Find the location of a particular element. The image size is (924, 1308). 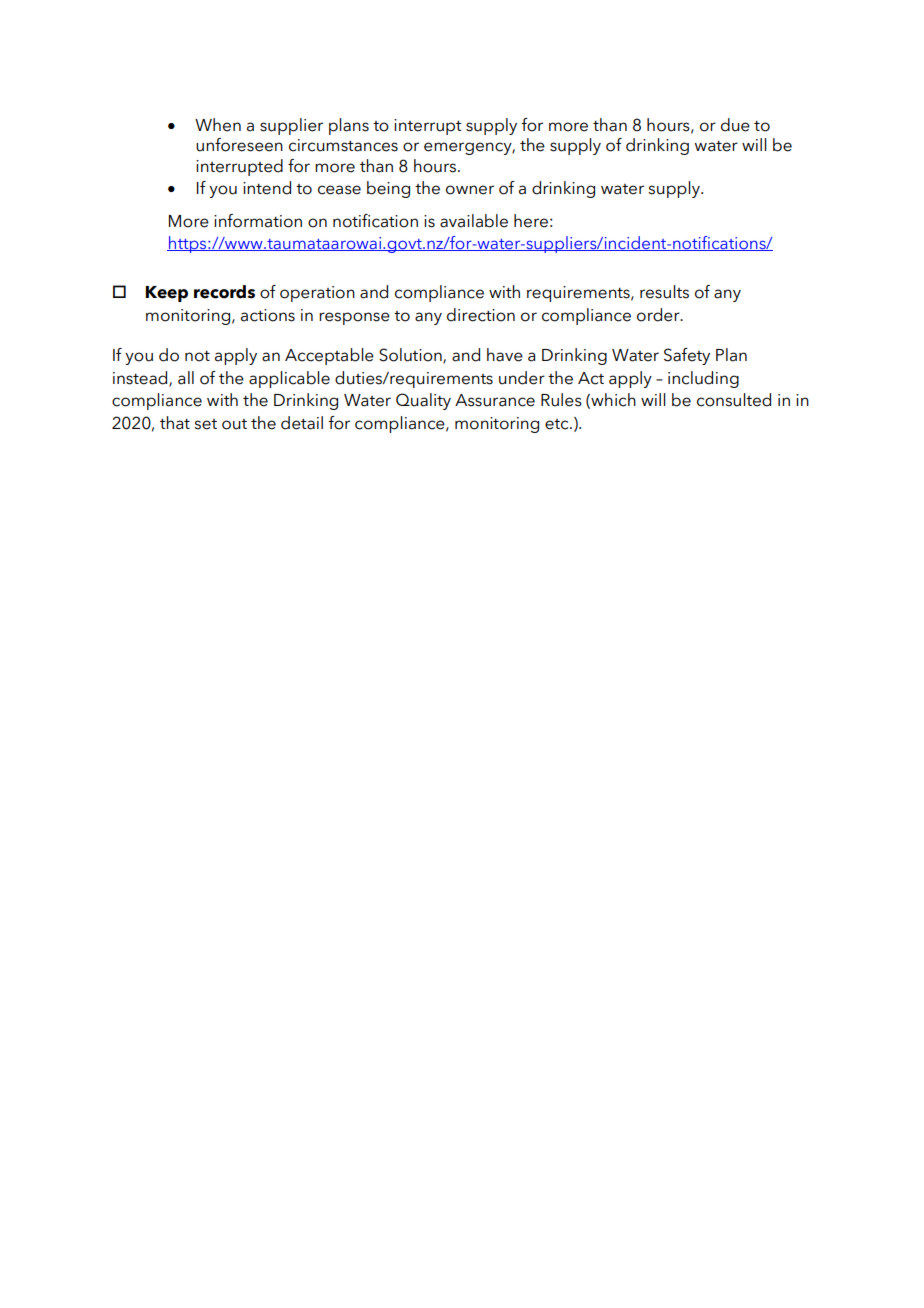

When is located at coordinates (218, 125).
